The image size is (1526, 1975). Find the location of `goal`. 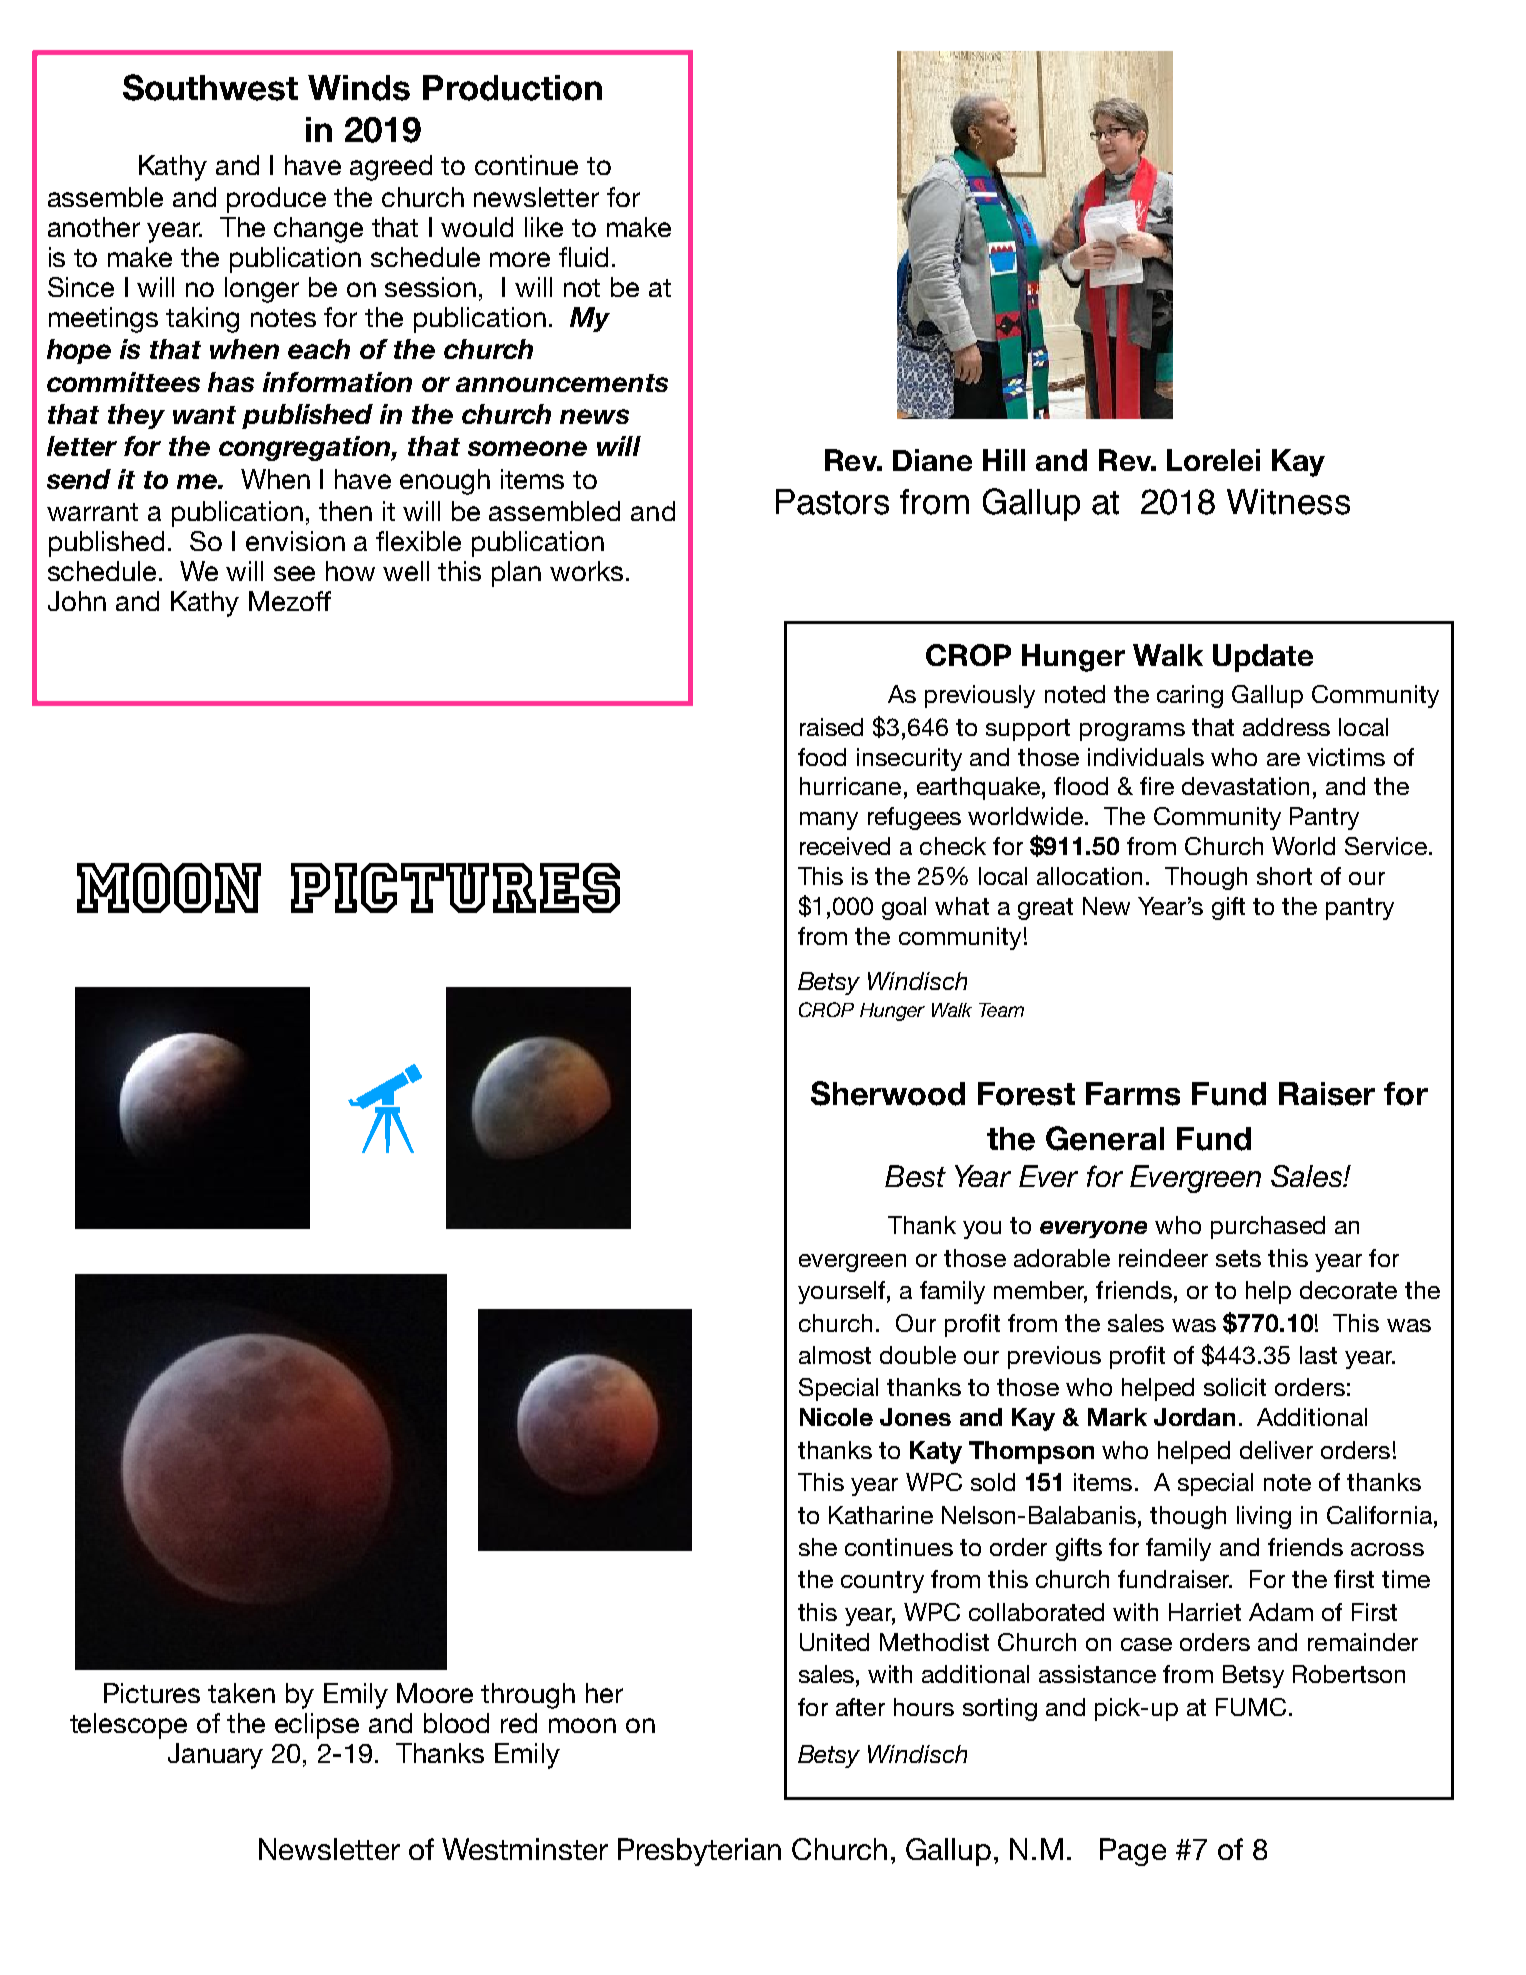

goal is located at coordinates (904, 908).
